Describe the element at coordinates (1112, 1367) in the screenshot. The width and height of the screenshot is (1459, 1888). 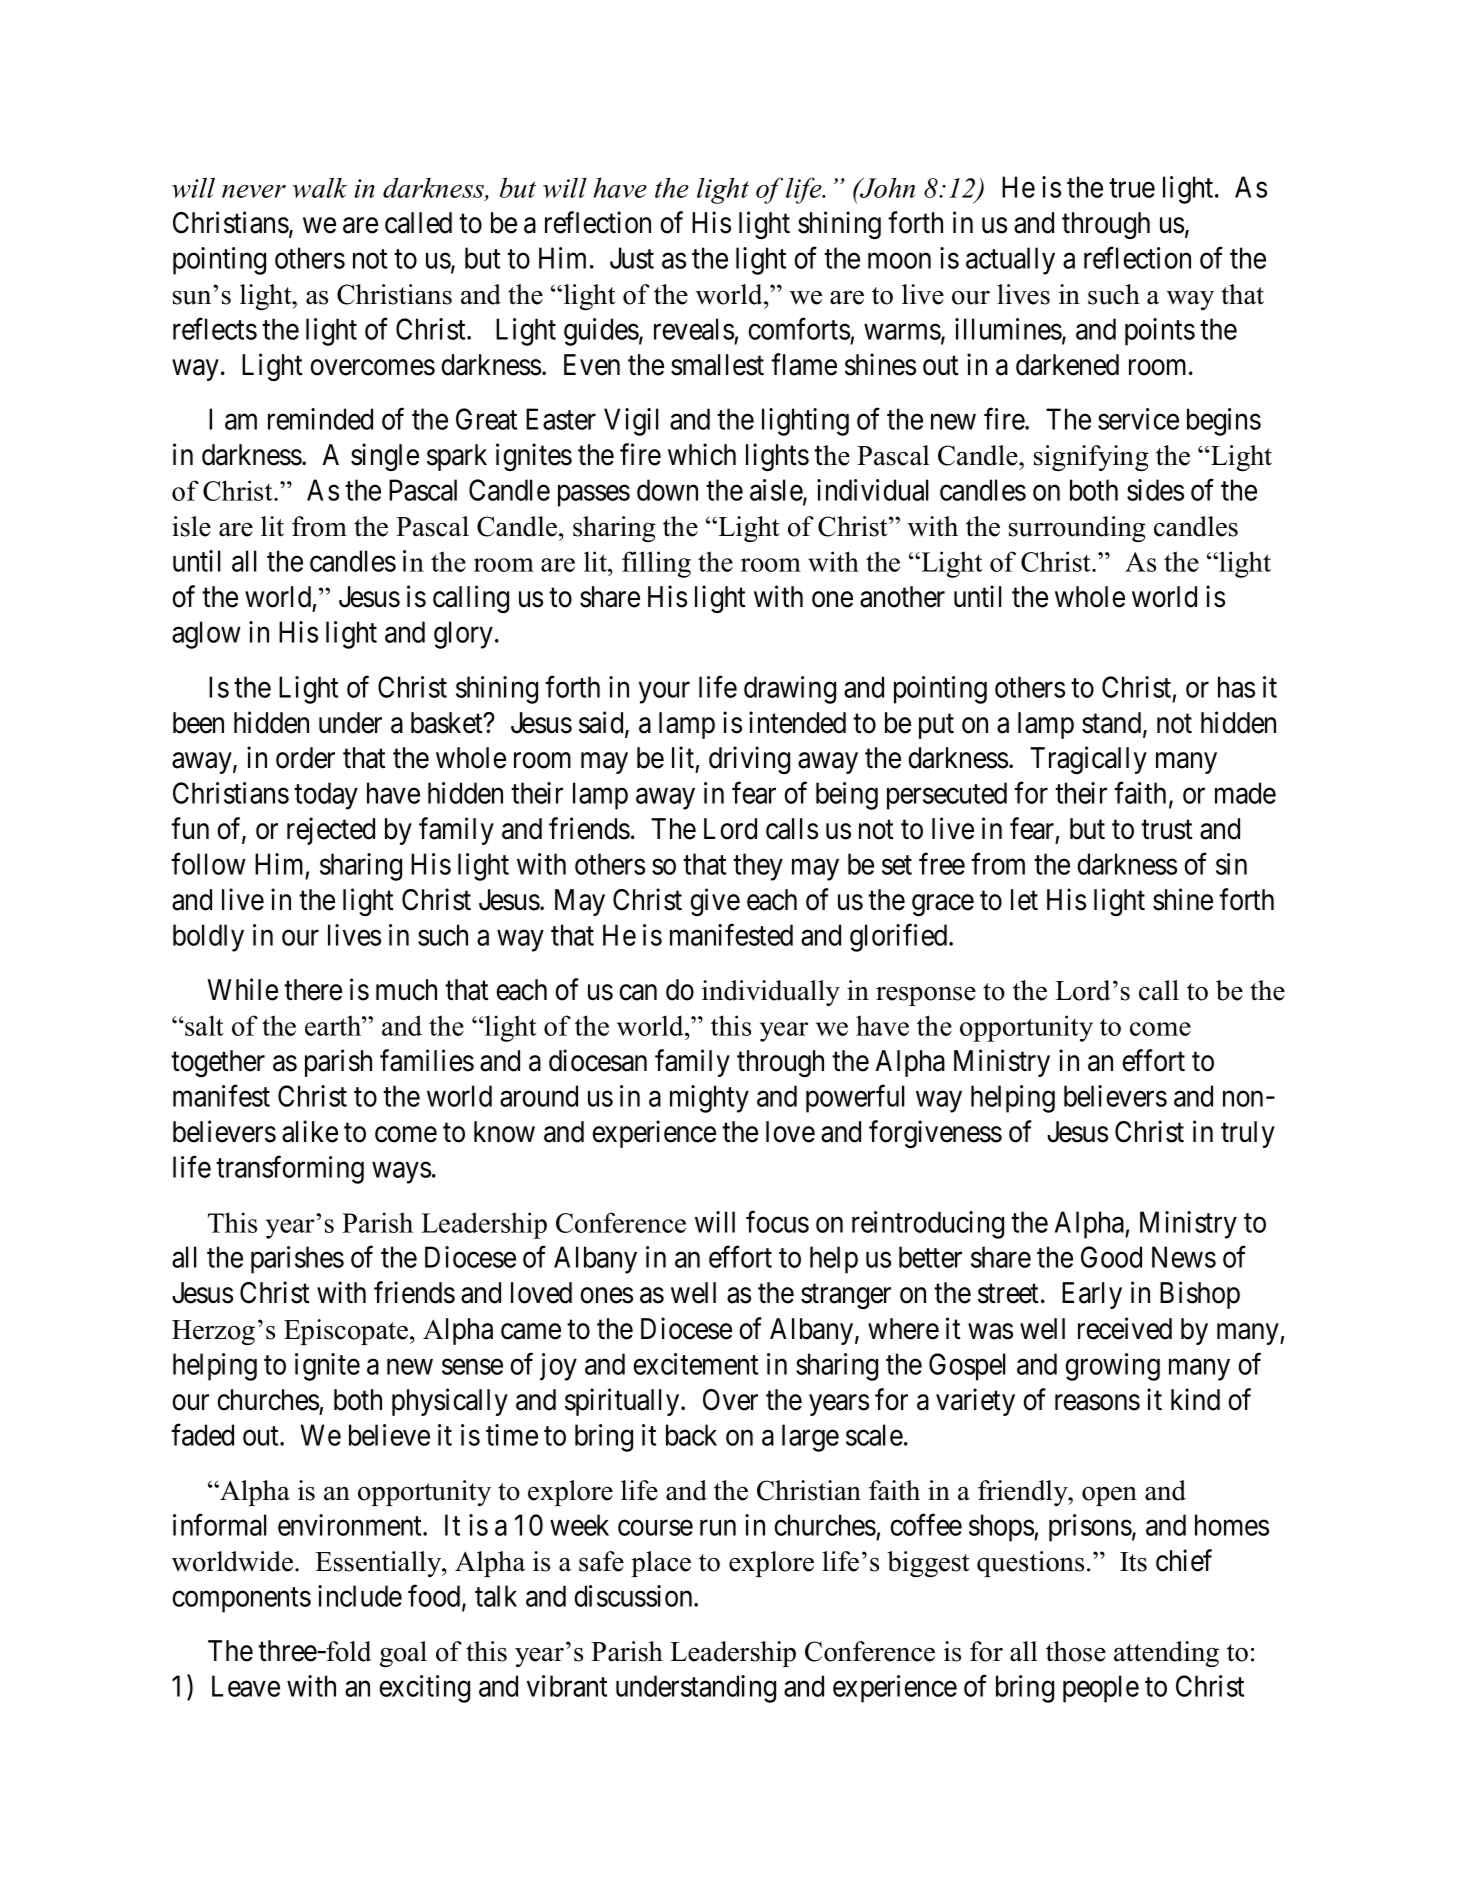
I see `growing` at that location.
